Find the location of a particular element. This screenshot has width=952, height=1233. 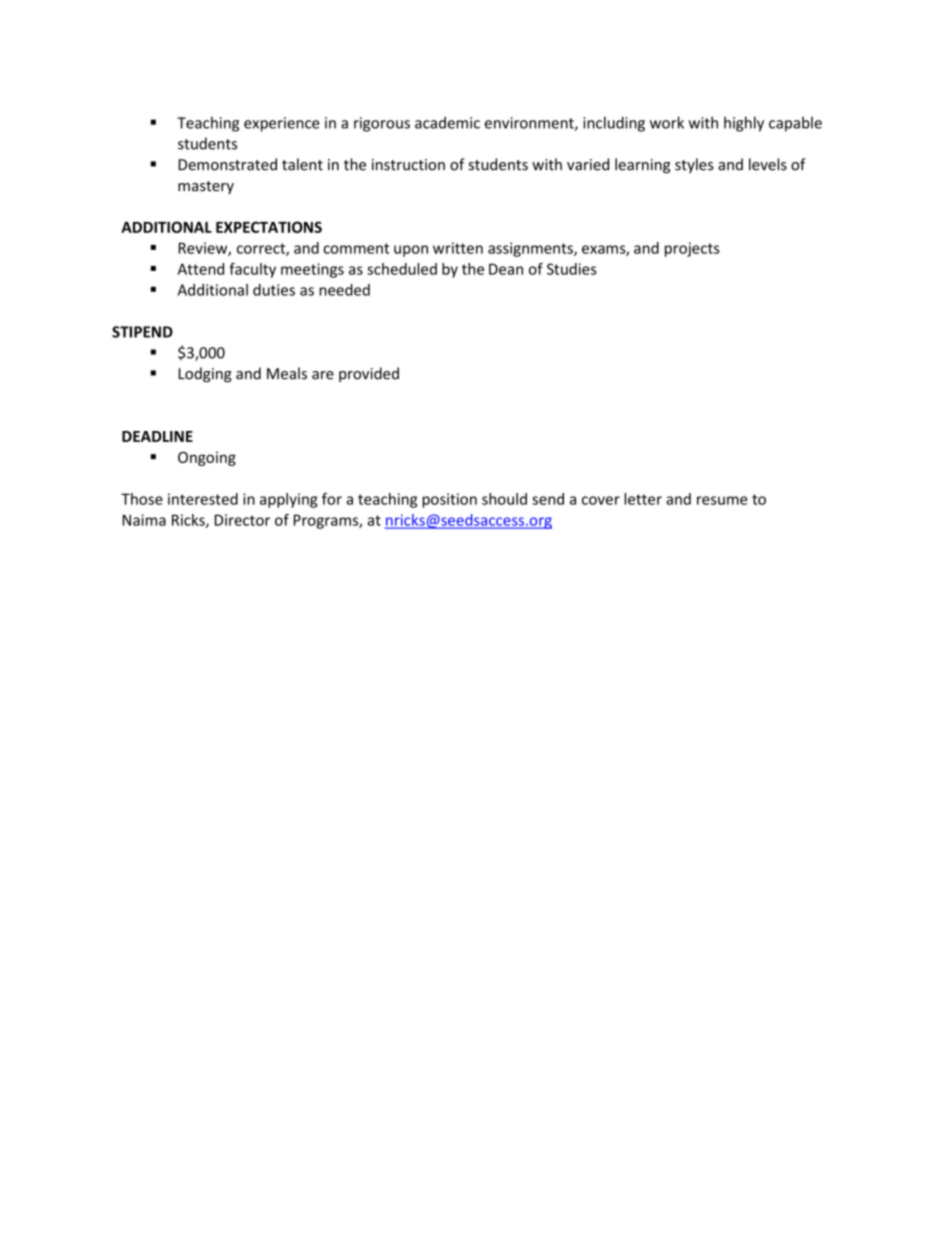

highly is located at coordinates (744, 124).
